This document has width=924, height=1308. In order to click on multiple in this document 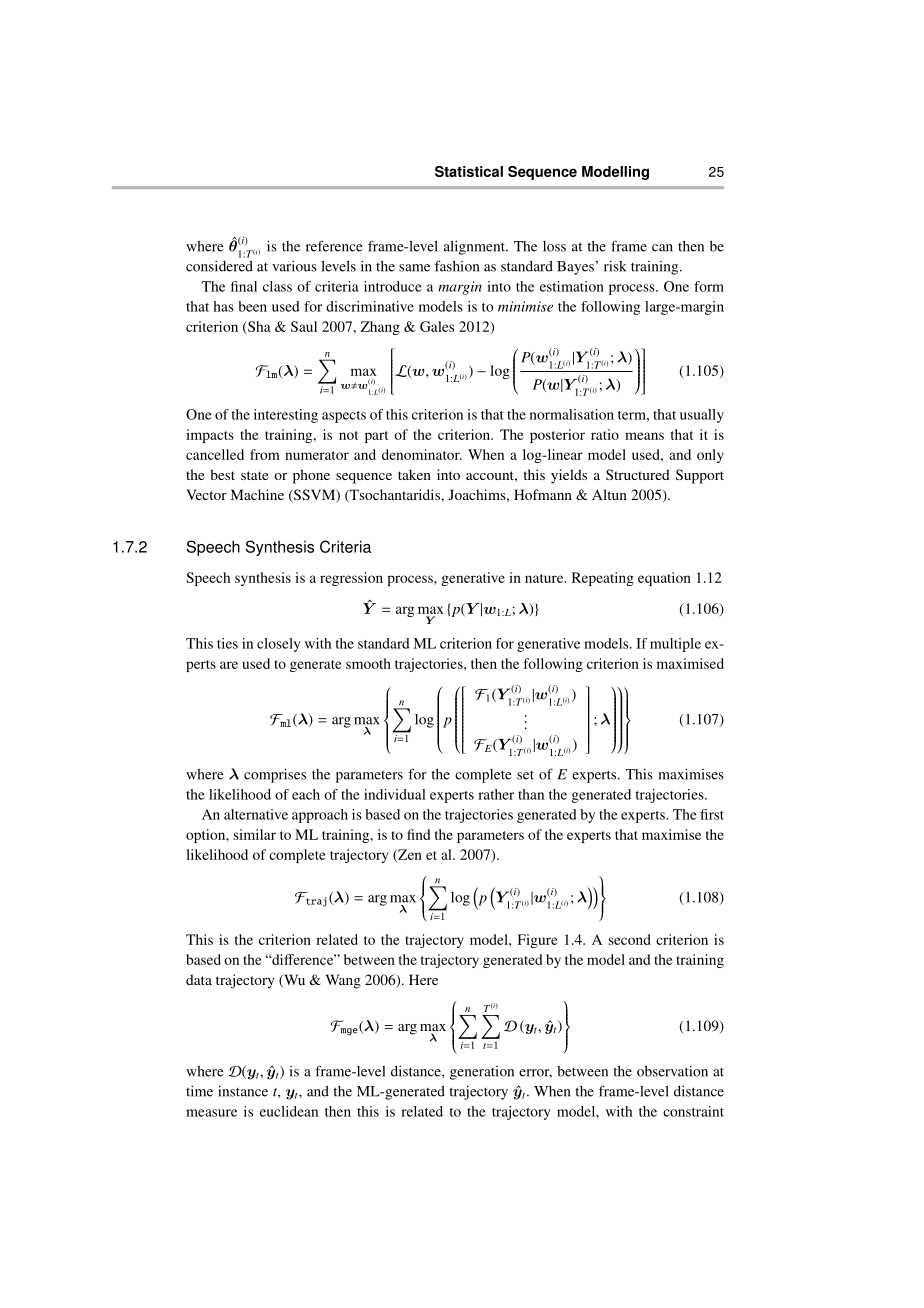, I will do `click(675, 645)`.
